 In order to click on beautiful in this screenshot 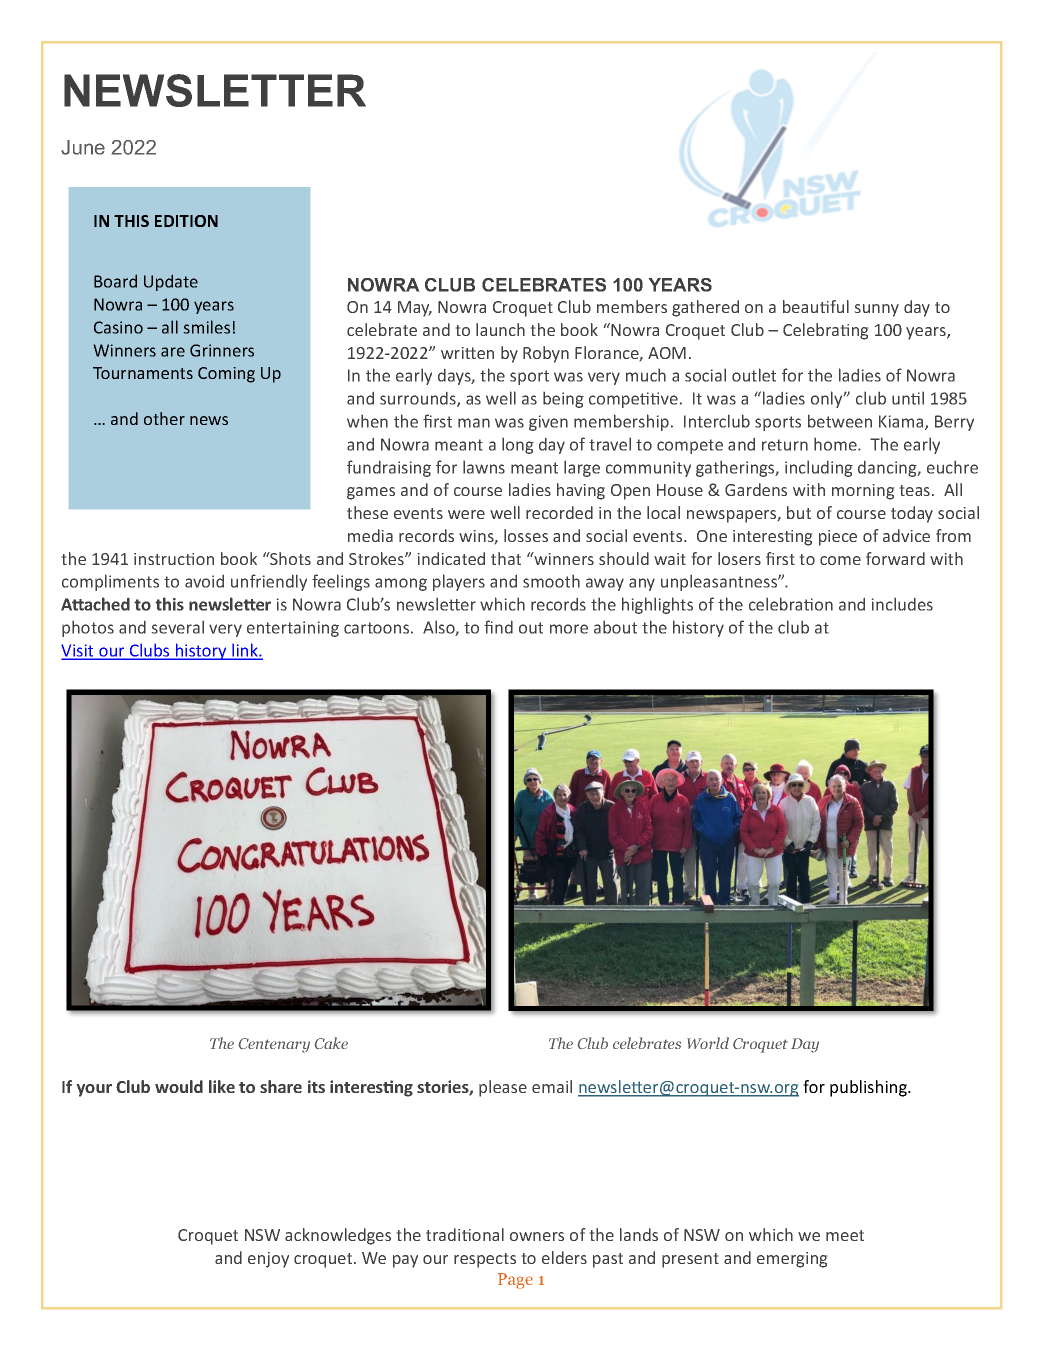, I will do `click(816, 306)`.
